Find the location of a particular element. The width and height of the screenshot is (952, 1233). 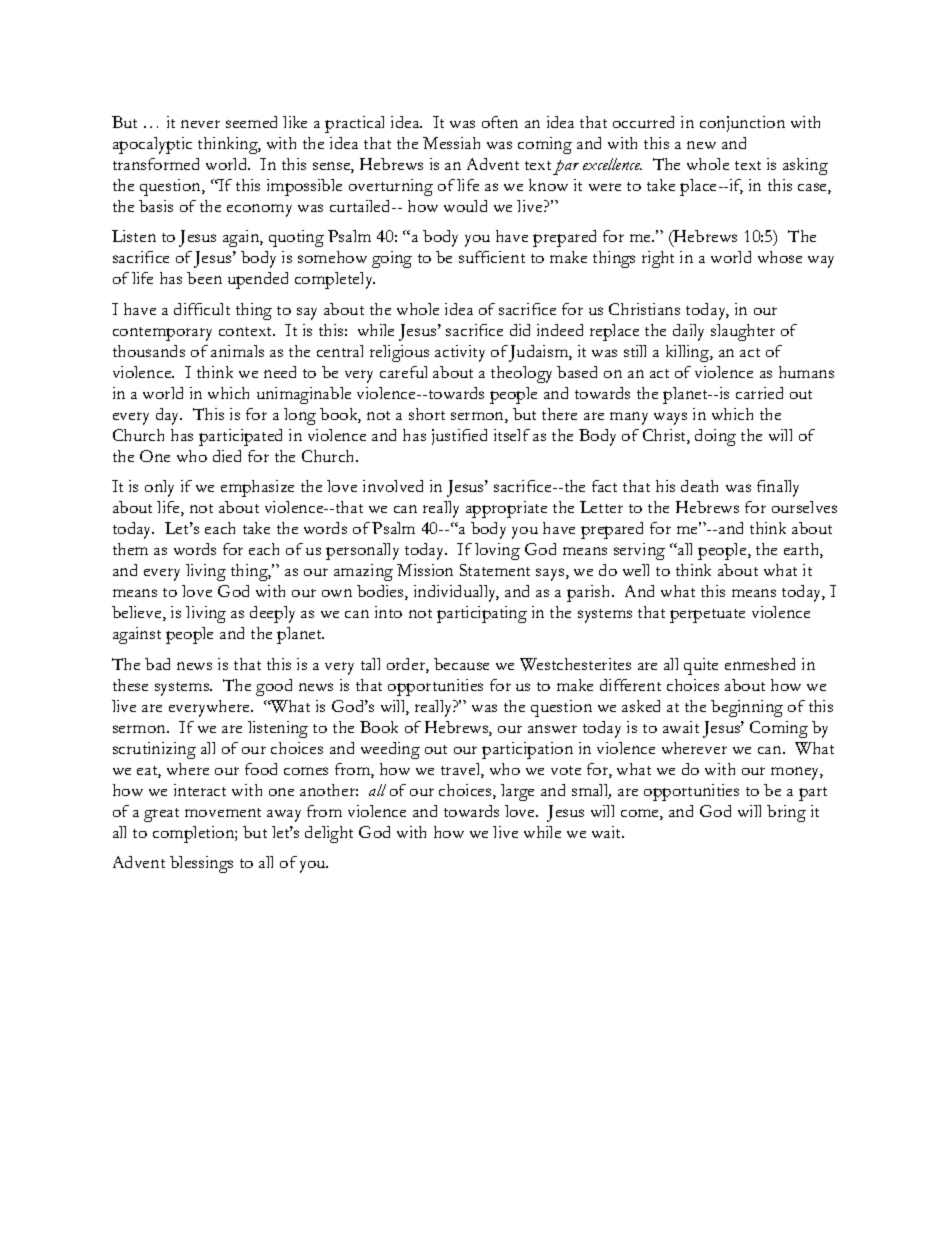

did is located at coordinates (520, 330).
